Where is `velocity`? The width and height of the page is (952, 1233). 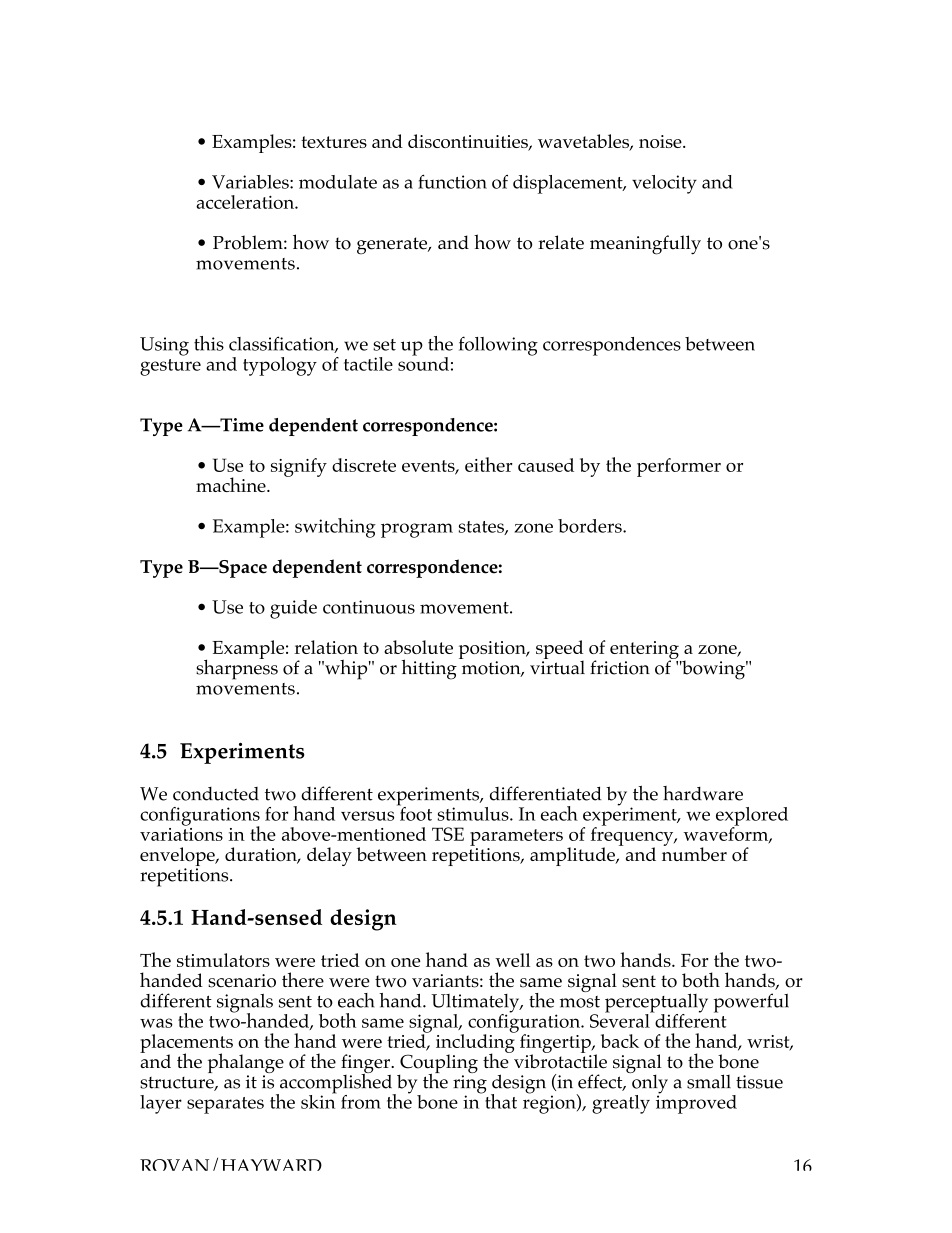 velocity is located at coordinates (664, 184).
